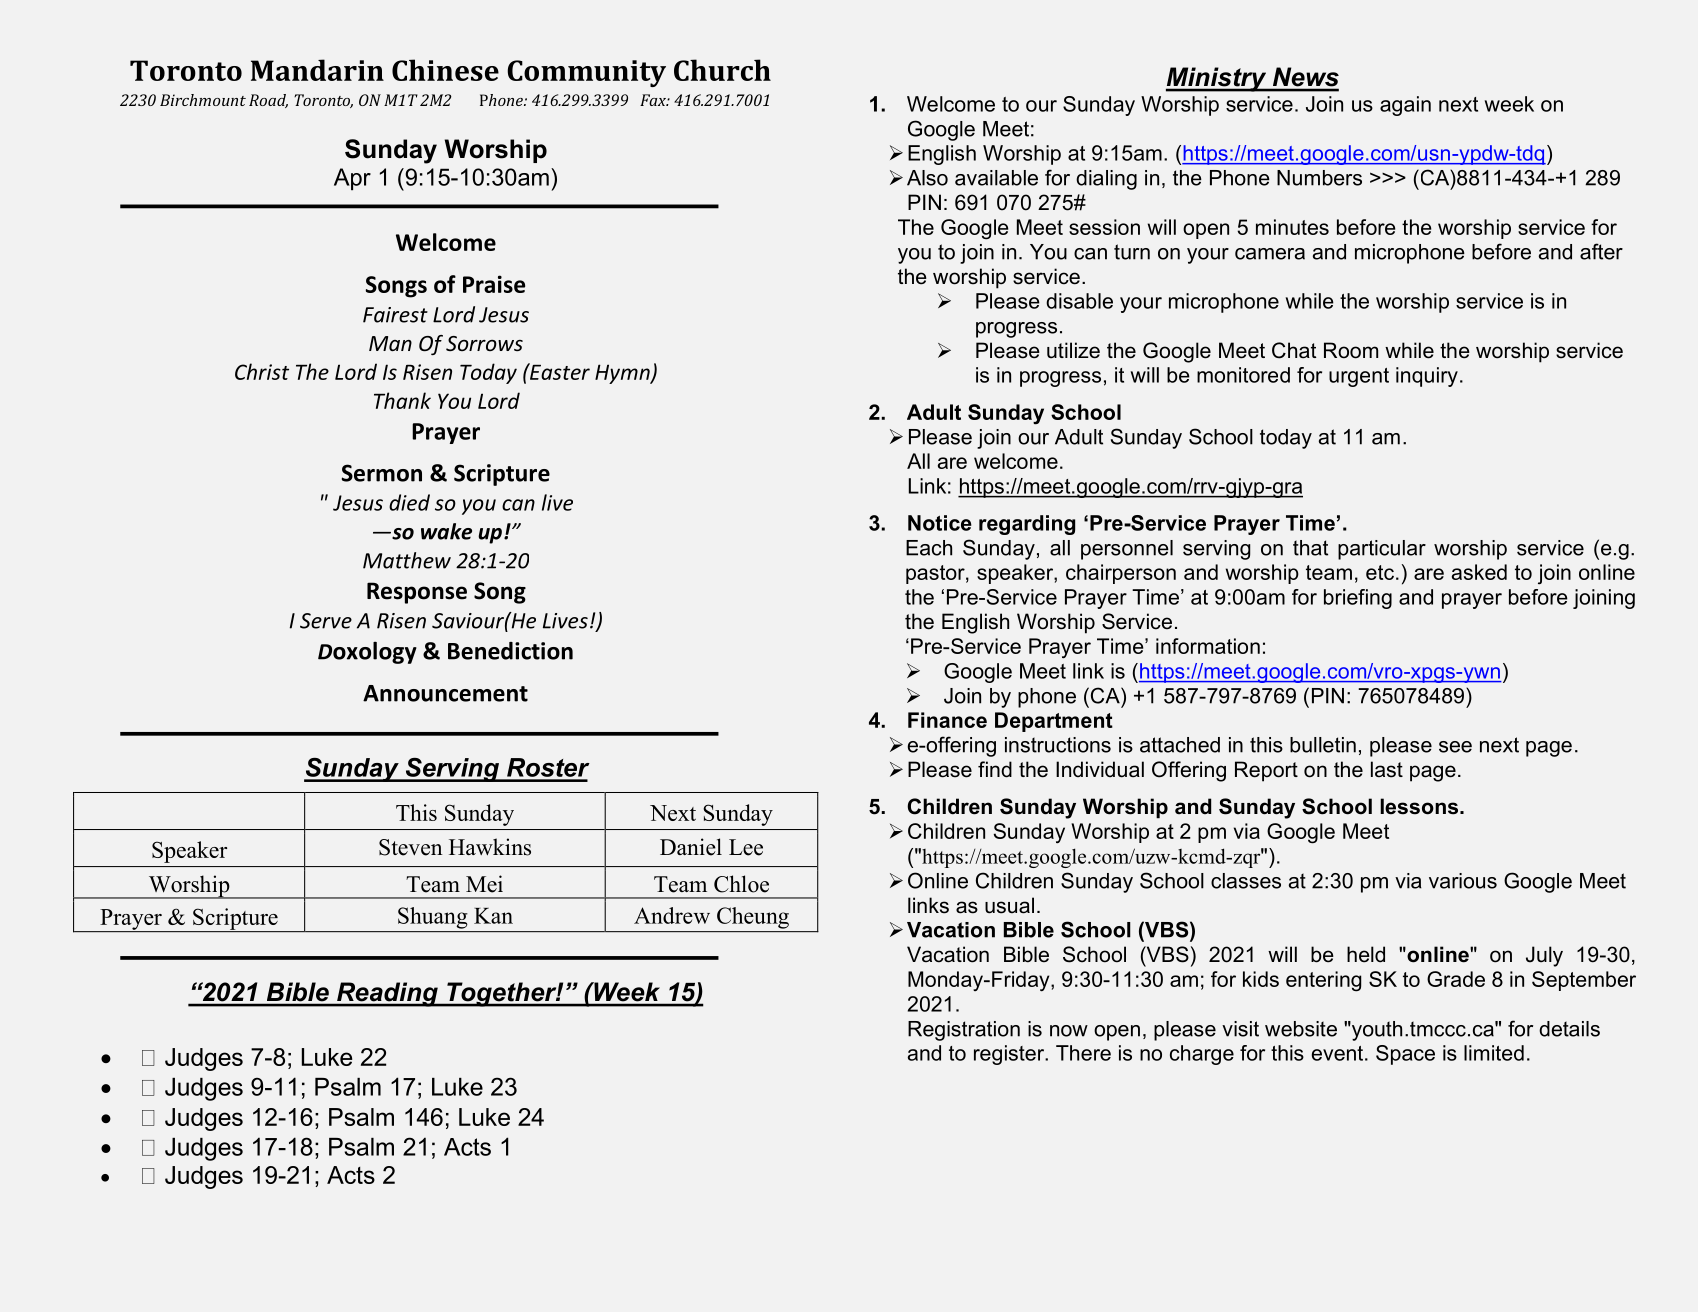  What do you see at coordinates (1405, 106) in the document?
I see `again` at bounding box center [1405, 106].
